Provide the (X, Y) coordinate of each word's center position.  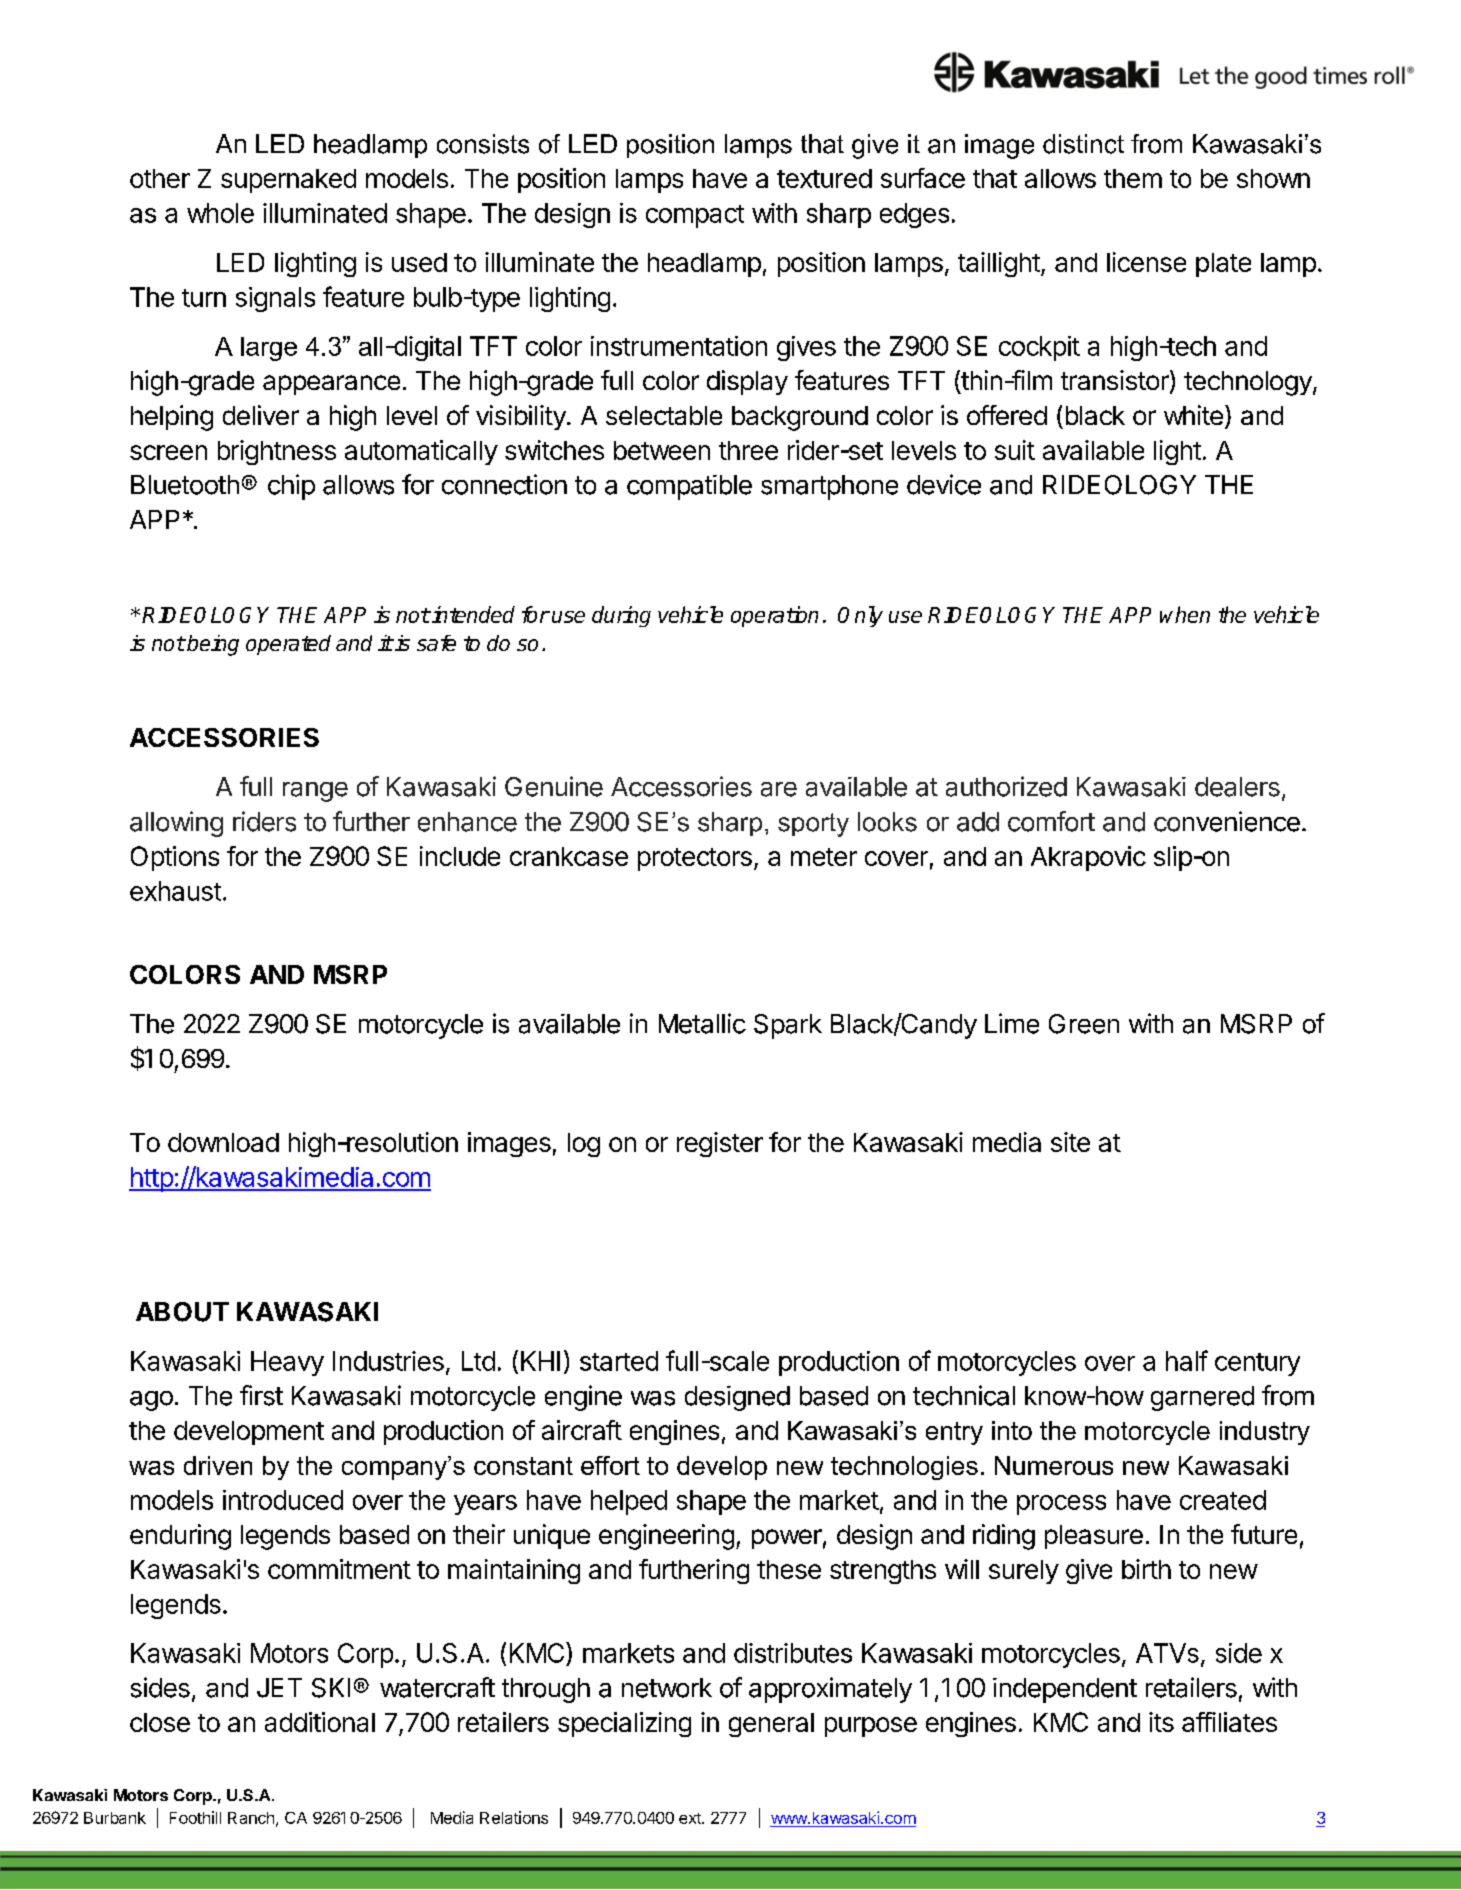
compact (695, 216)
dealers (1237, 787)
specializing (624, 1724)
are (779, 789)
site (1070, 1142)
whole (220, 213)
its (1161, 1722)
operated (288, 645)
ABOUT (182, 1312)
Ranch (251, 1818)
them (1133, 178)
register (720, 1144)
